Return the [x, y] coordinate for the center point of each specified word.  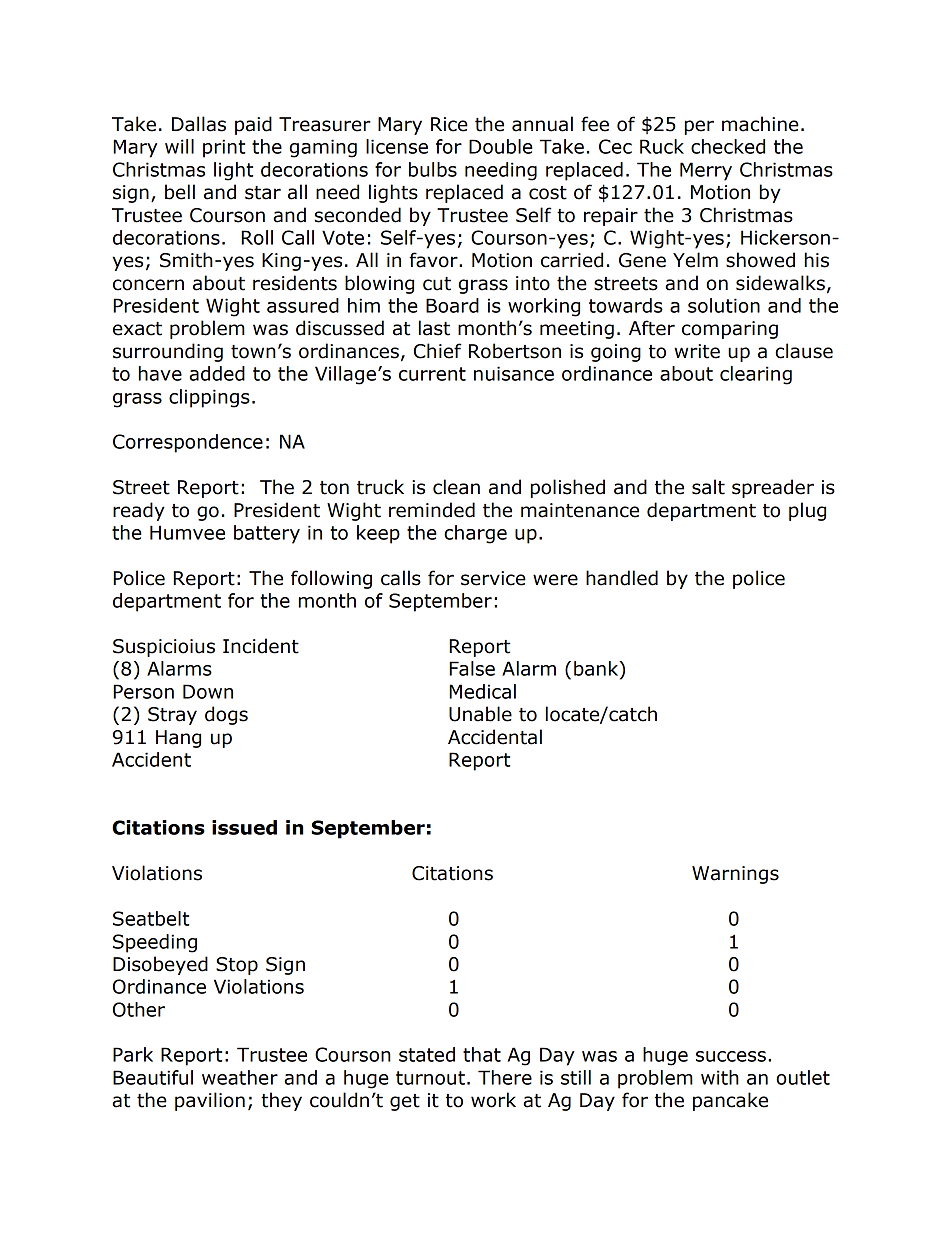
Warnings [735, 875]
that [482, 1054]
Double [501, 146]
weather [240, 1077]
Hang [178, 739]
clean [456, 487]
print [224, 148]
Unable [480, 714]
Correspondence [188, 443]
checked [728, 146]
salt [708, 487]
